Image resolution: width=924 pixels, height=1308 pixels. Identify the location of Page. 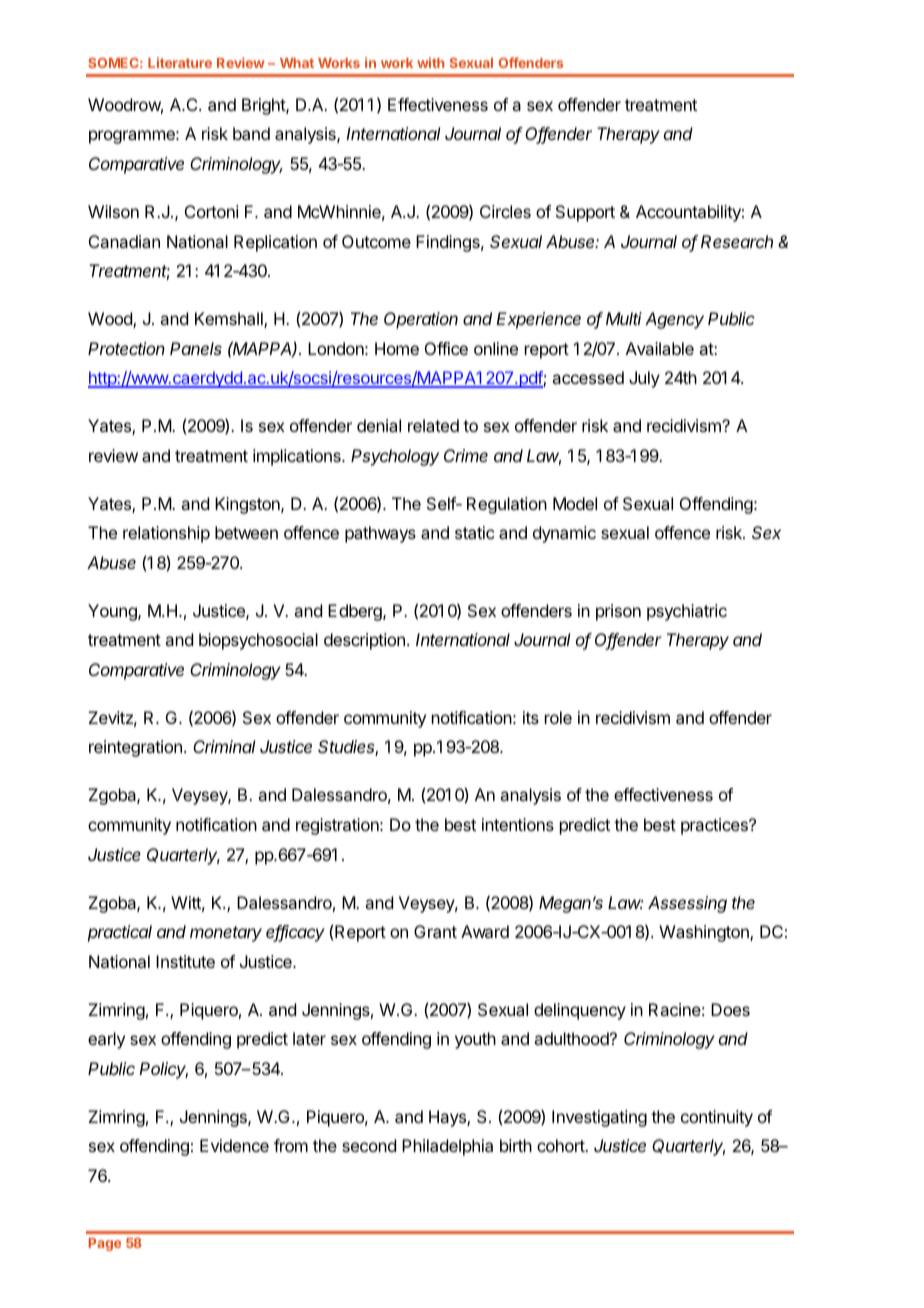
(105, 1244).
